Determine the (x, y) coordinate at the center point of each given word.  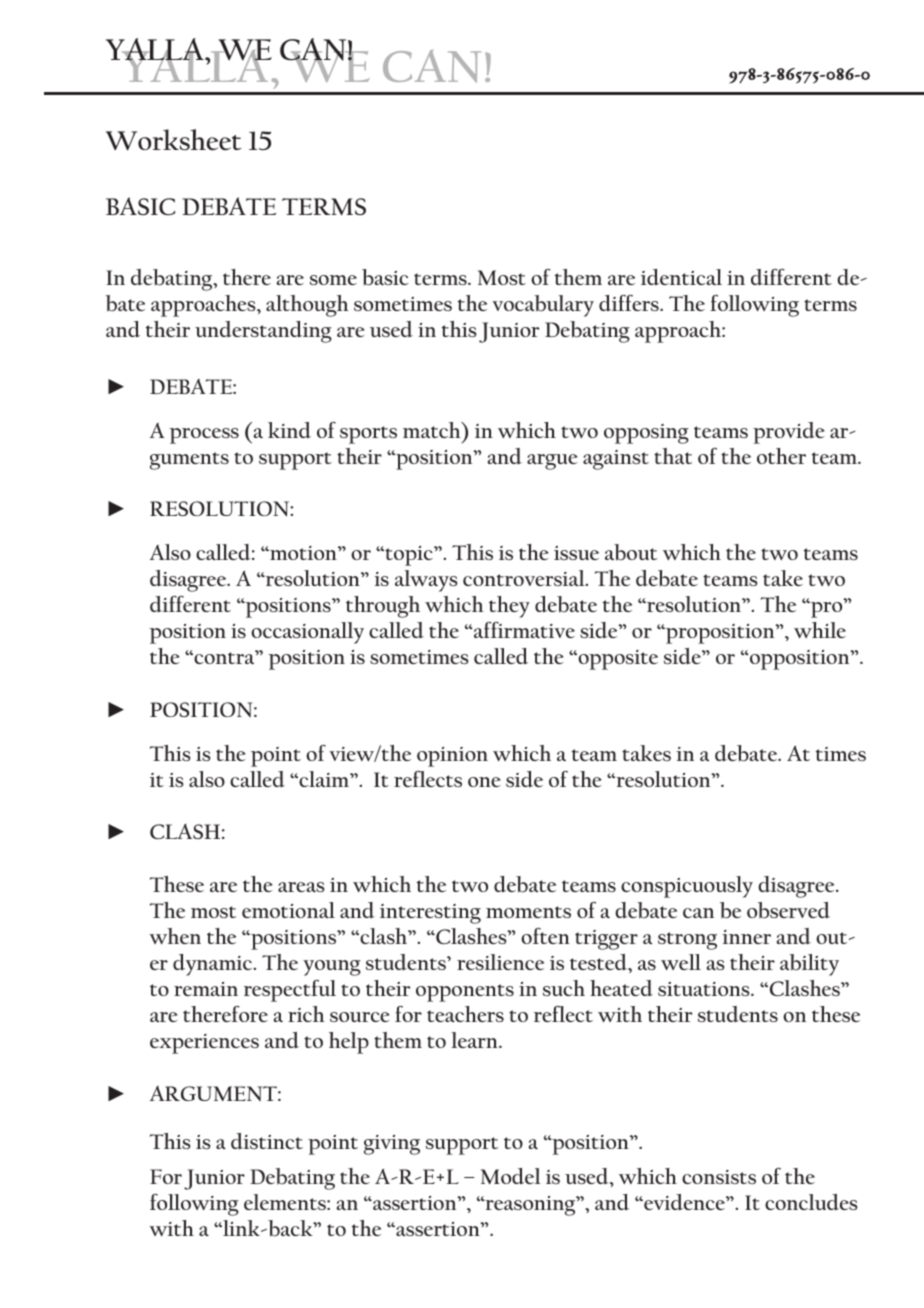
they (509, 607)
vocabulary (543, 306)
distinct (267, 1141)
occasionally (307, 633)
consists (719, 1177)
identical (681, 277)
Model (511, 1176)
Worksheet (173, 140)
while (820, 630)
